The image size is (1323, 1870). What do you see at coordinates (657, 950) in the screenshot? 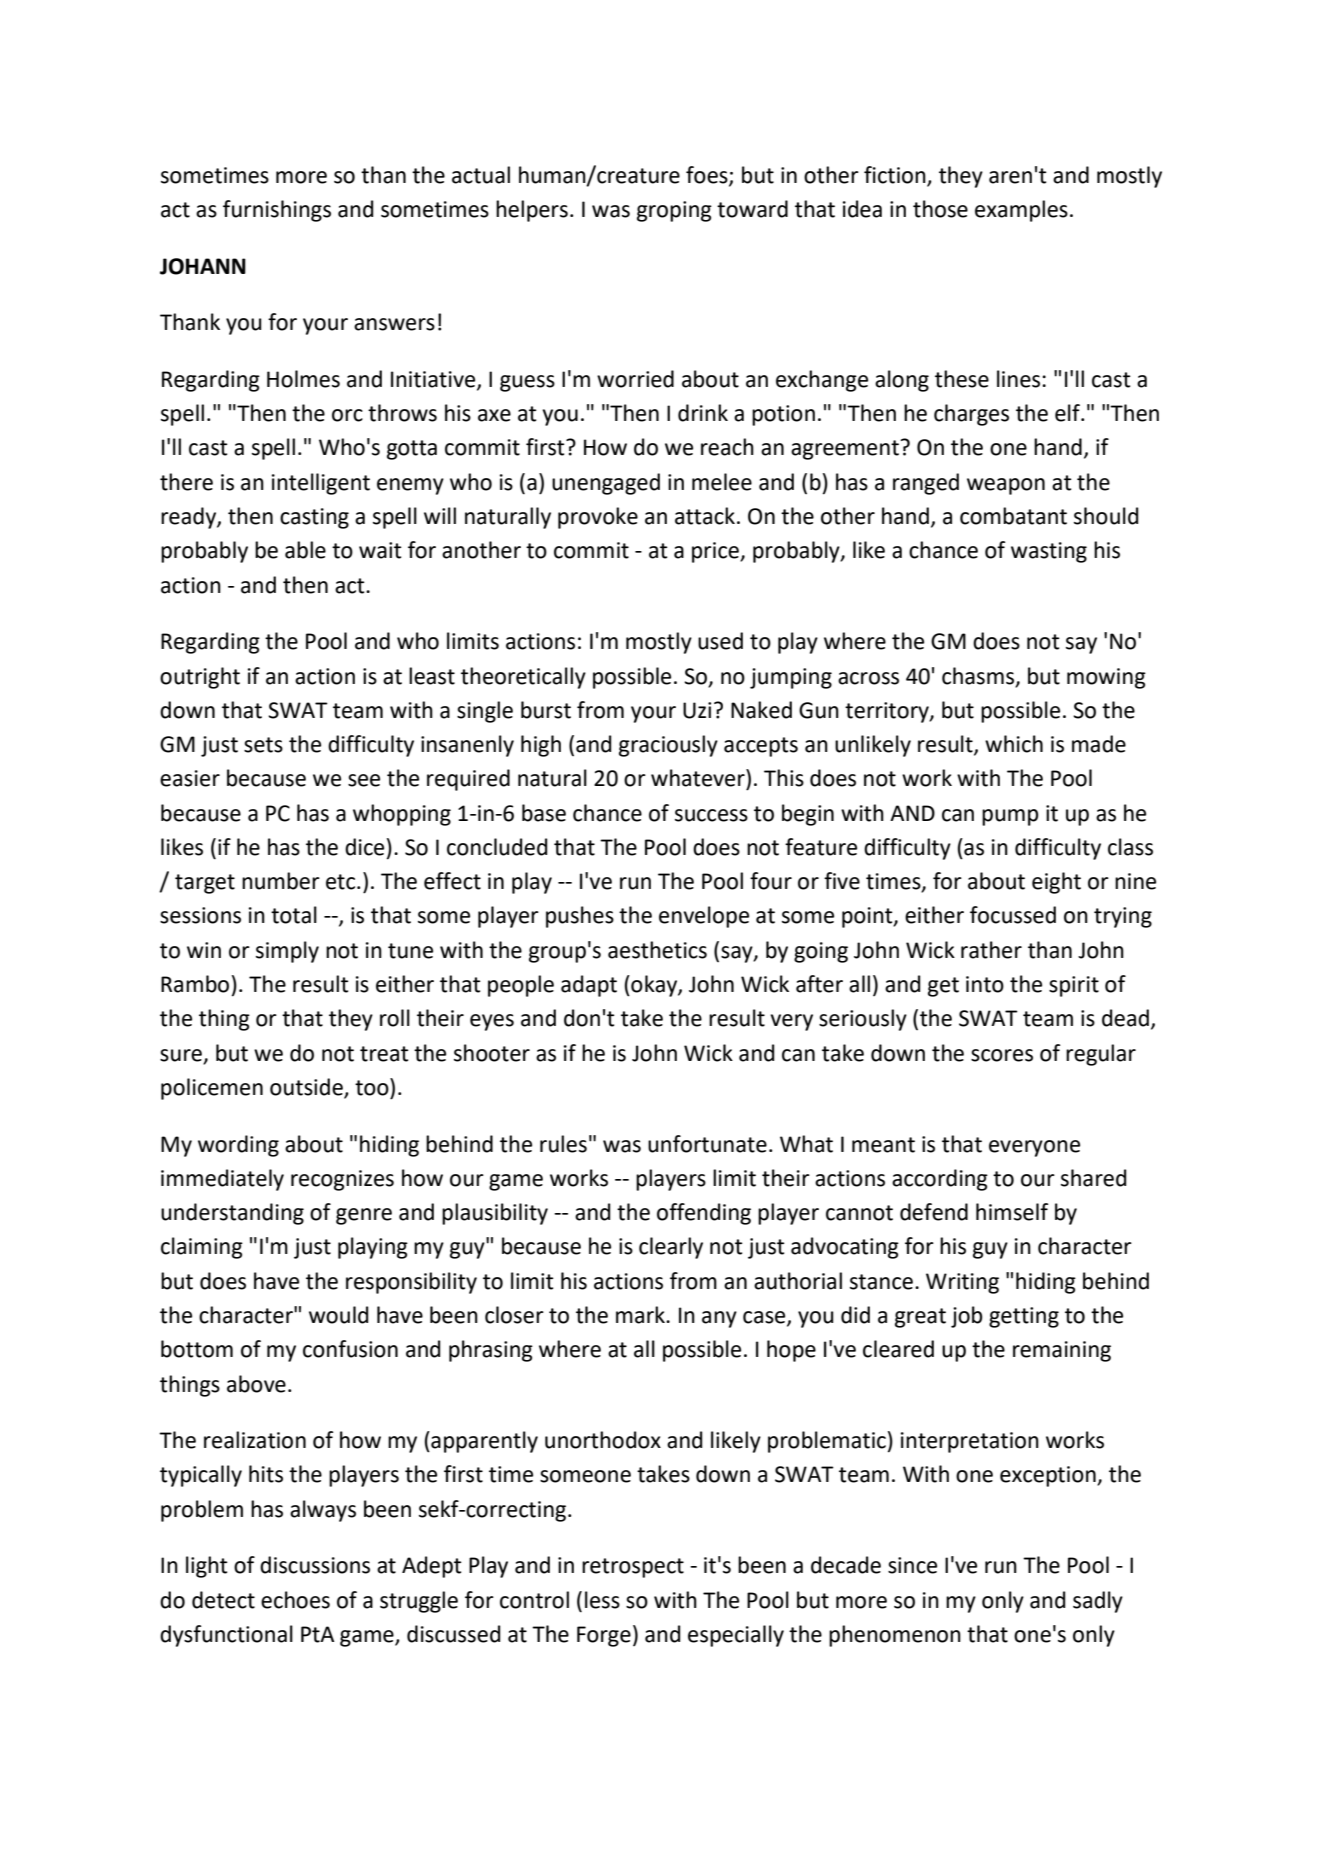
I see `aesthetics` at bounding box center [657, 950].
